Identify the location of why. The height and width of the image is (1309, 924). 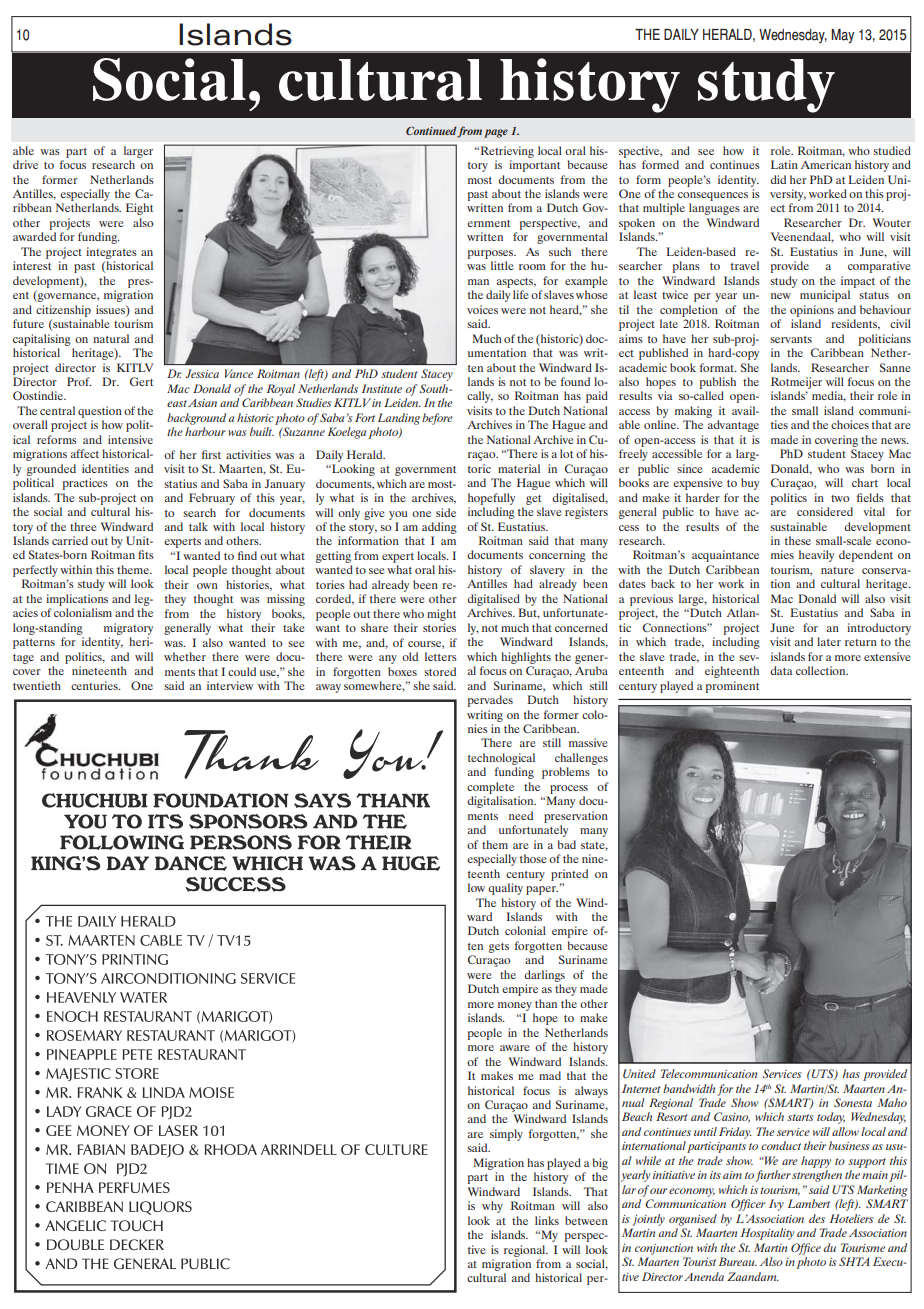
(492, 1207).
